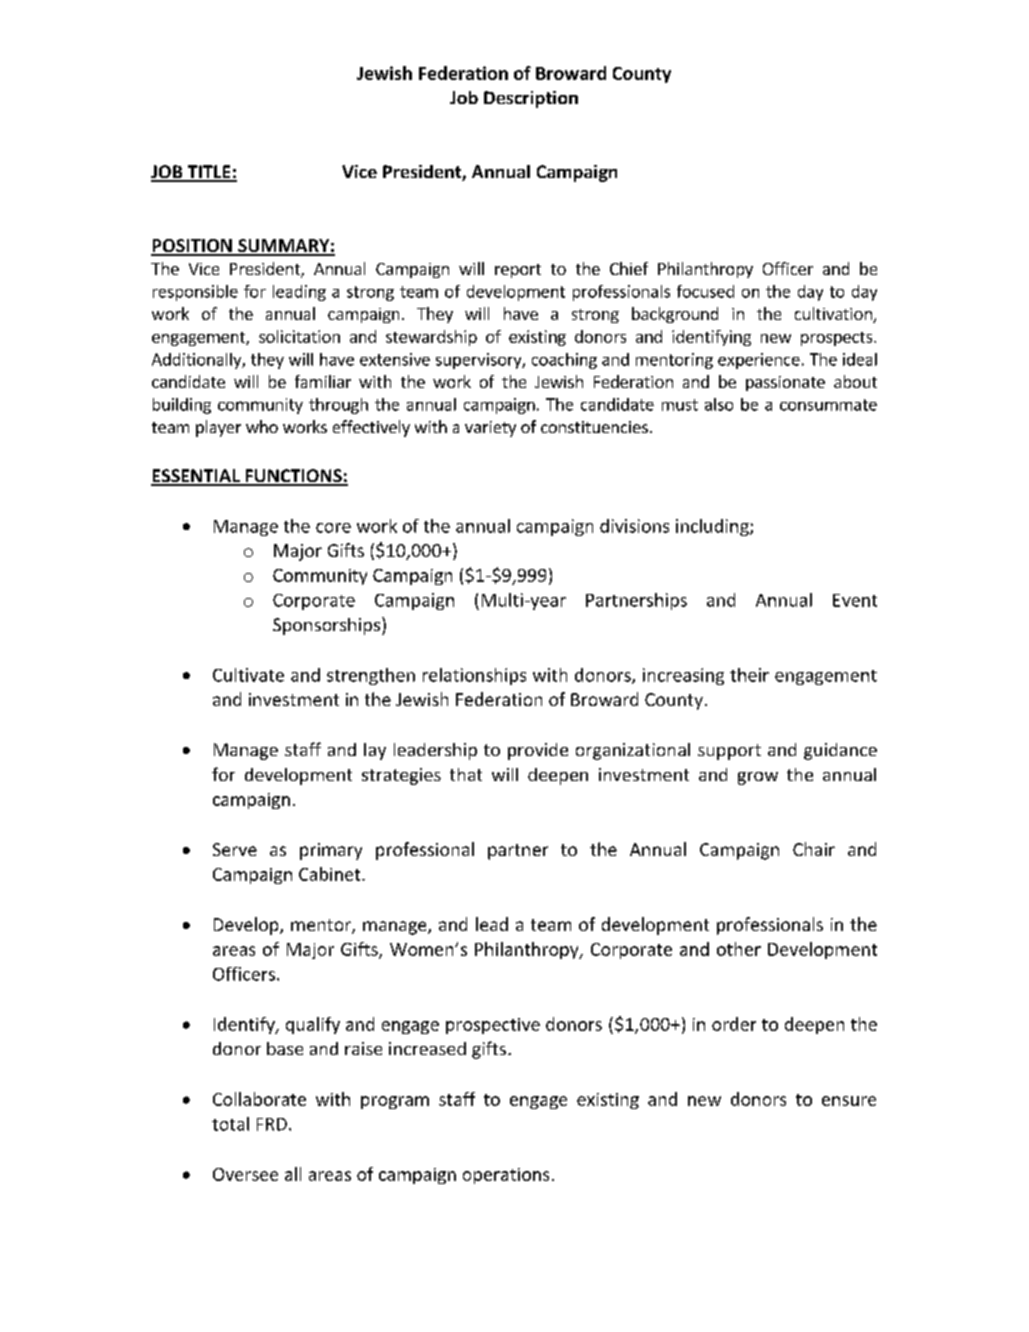 The height and width of the page is (1332, 1029). What do you see at coordinates (785, 383) in the page?
I see `passionate` at bounding box center [785, 383].
